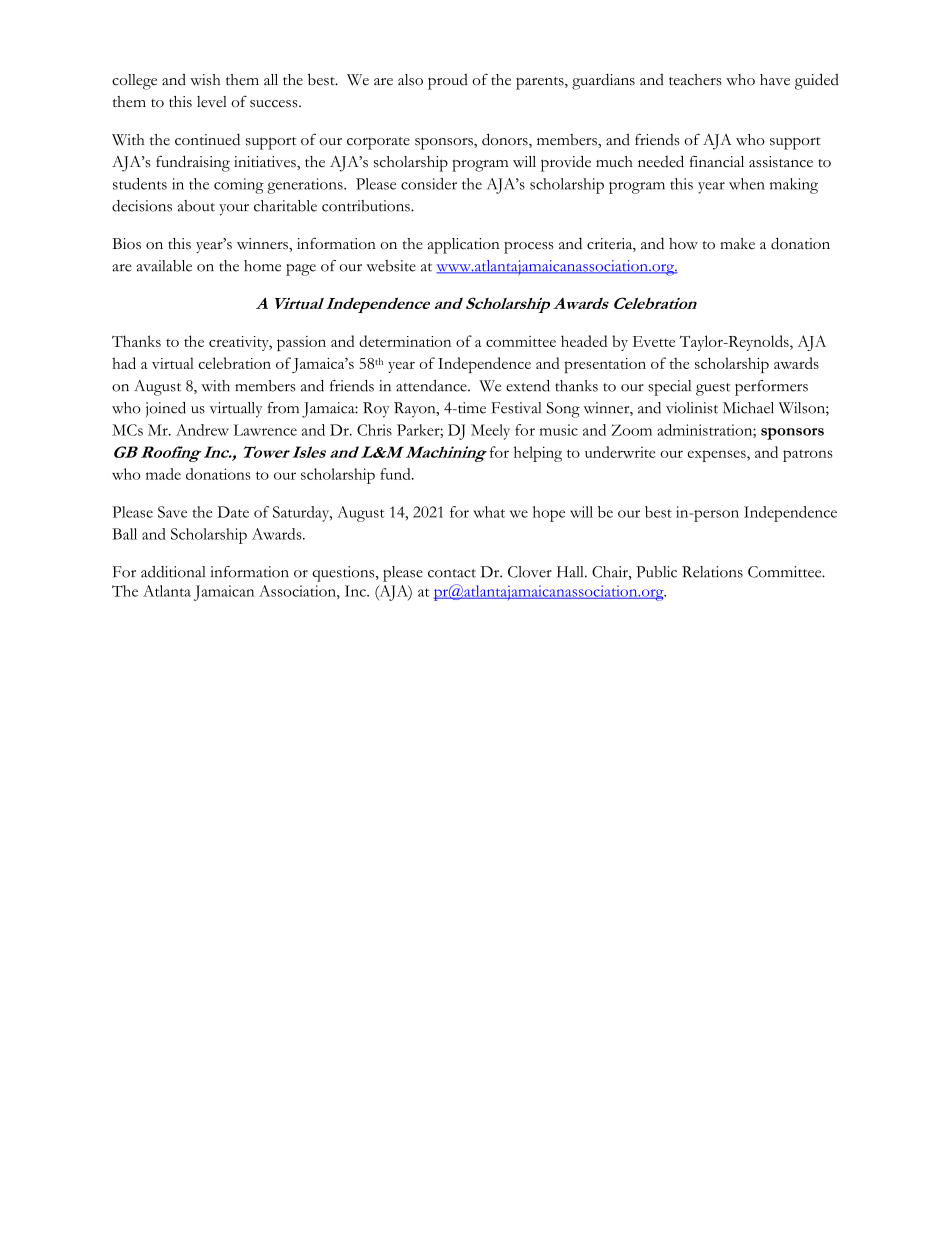 Image resolution: width=952 pixels, height=1233 pixels. Describe the element at coordinates (516, 408) in the document. I see `Festival` at that location.
